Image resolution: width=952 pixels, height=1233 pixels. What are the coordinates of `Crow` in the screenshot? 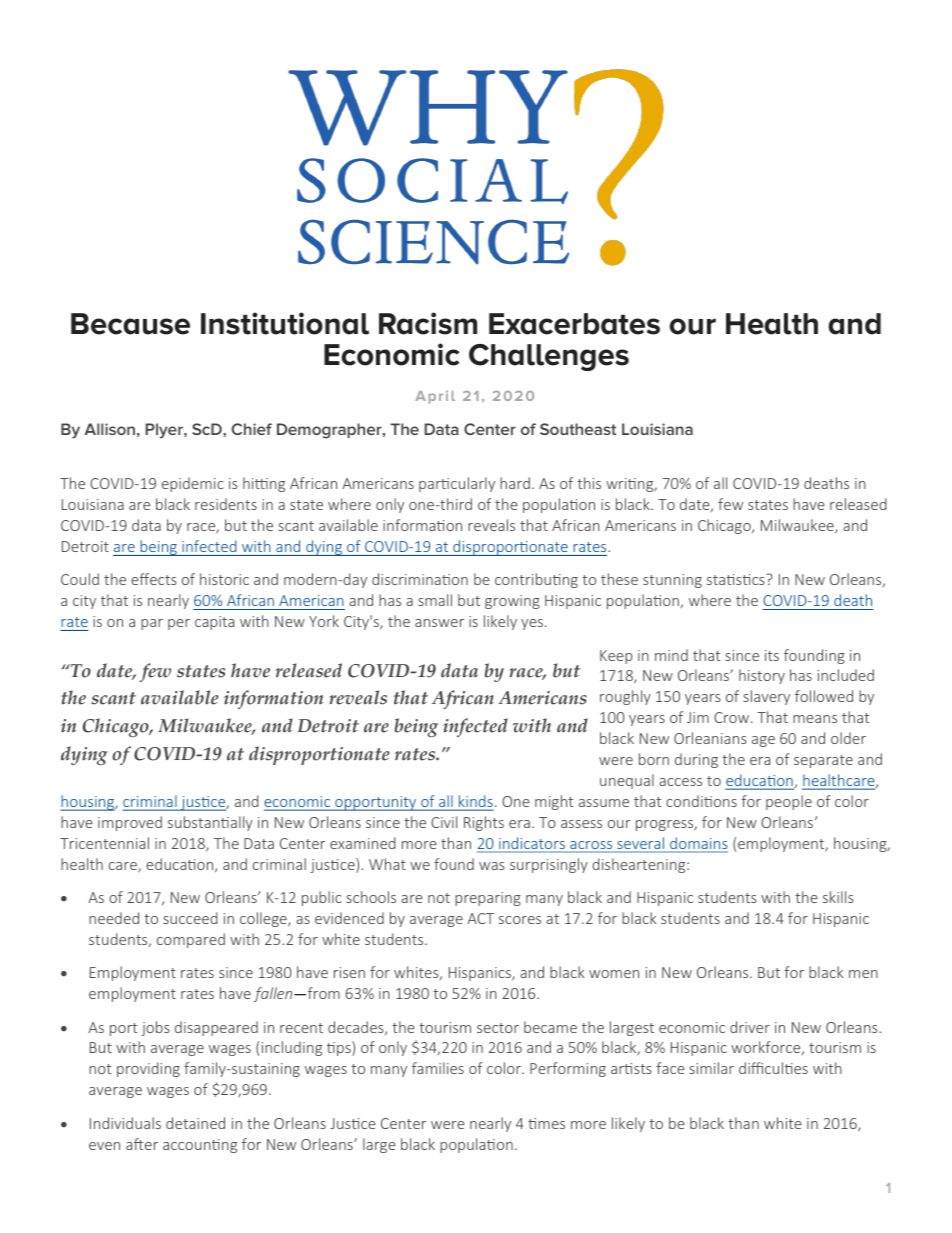 It's located at (733, 717).
